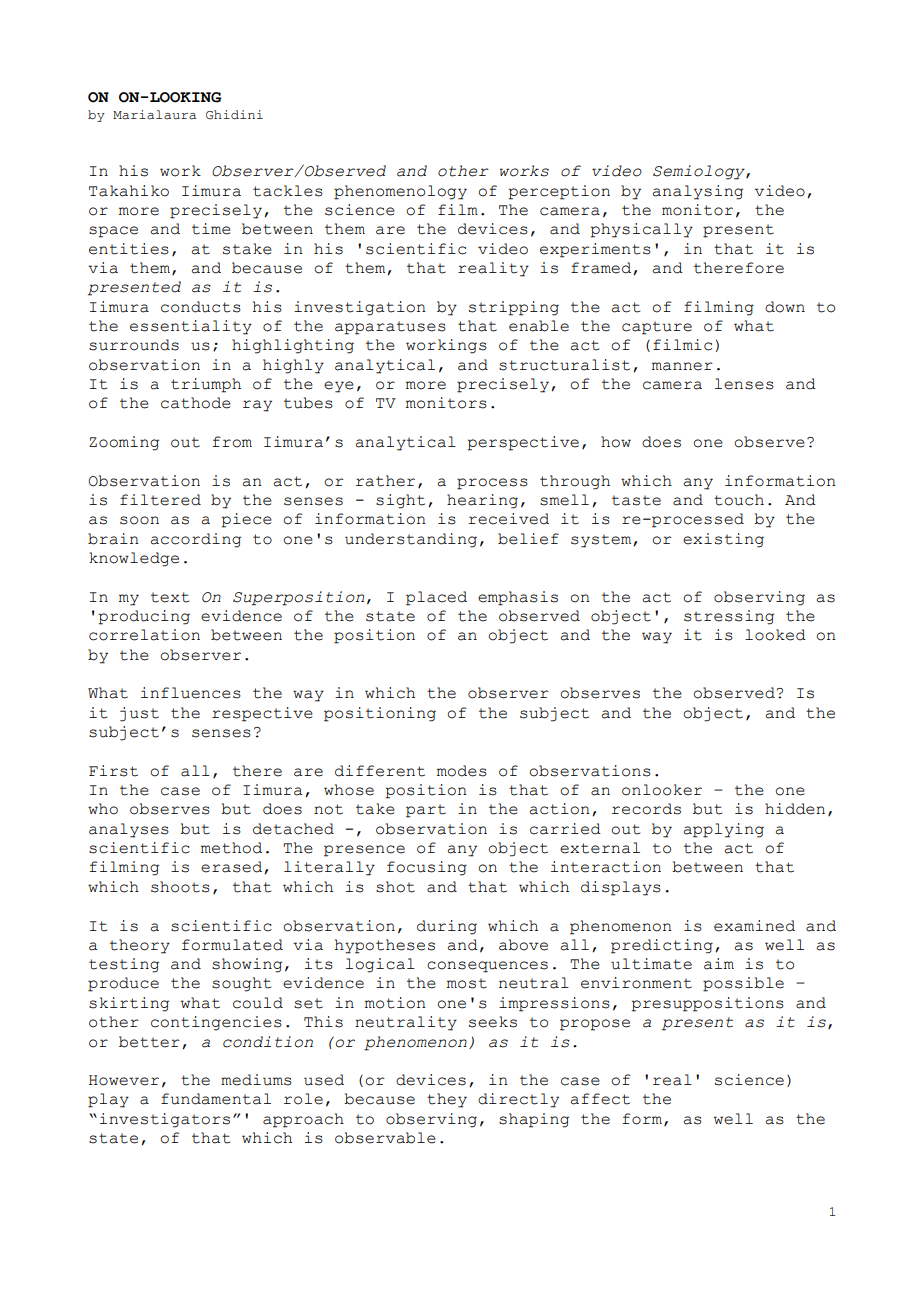 The image size is (924, 1308). What do you see at coordinates (754, 926) in the page?
I see `examined` at bounding box center [754, 926].
